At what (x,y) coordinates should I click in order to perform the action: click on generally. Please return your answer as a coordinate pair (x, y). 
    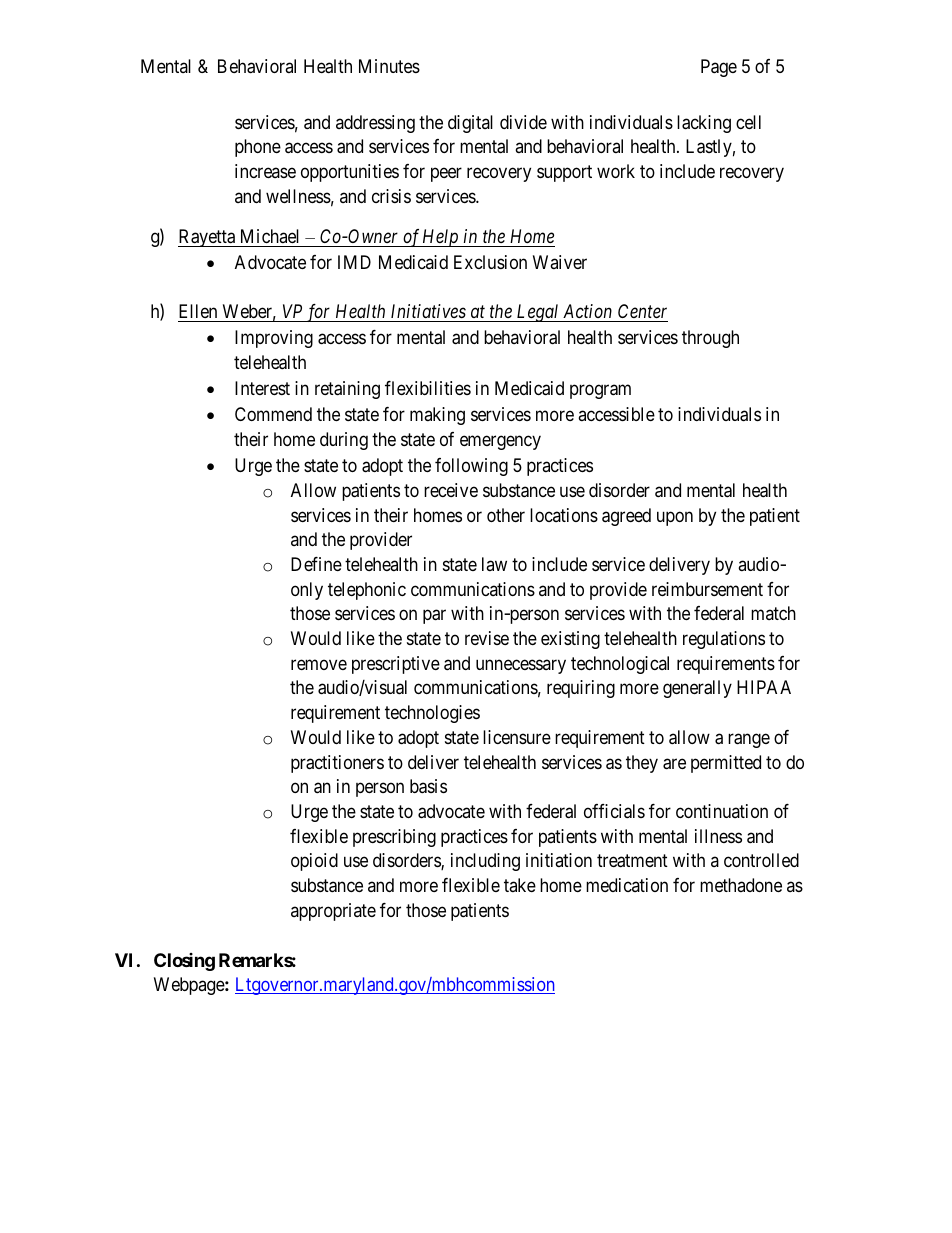
    Looking at the image, I should click on (697, 689).
